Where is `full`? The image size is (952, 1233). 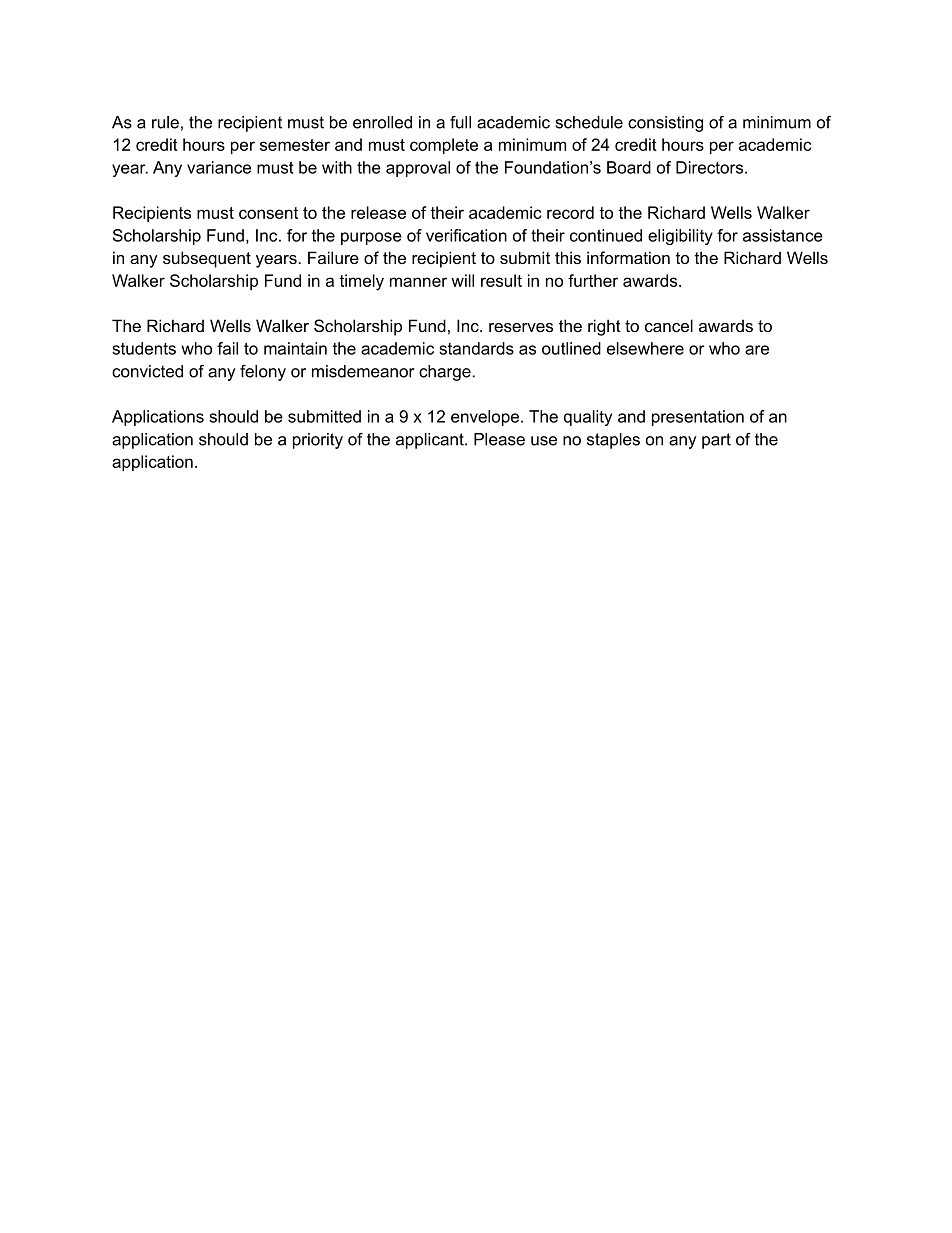
full is located at coordinates (460, 122).
